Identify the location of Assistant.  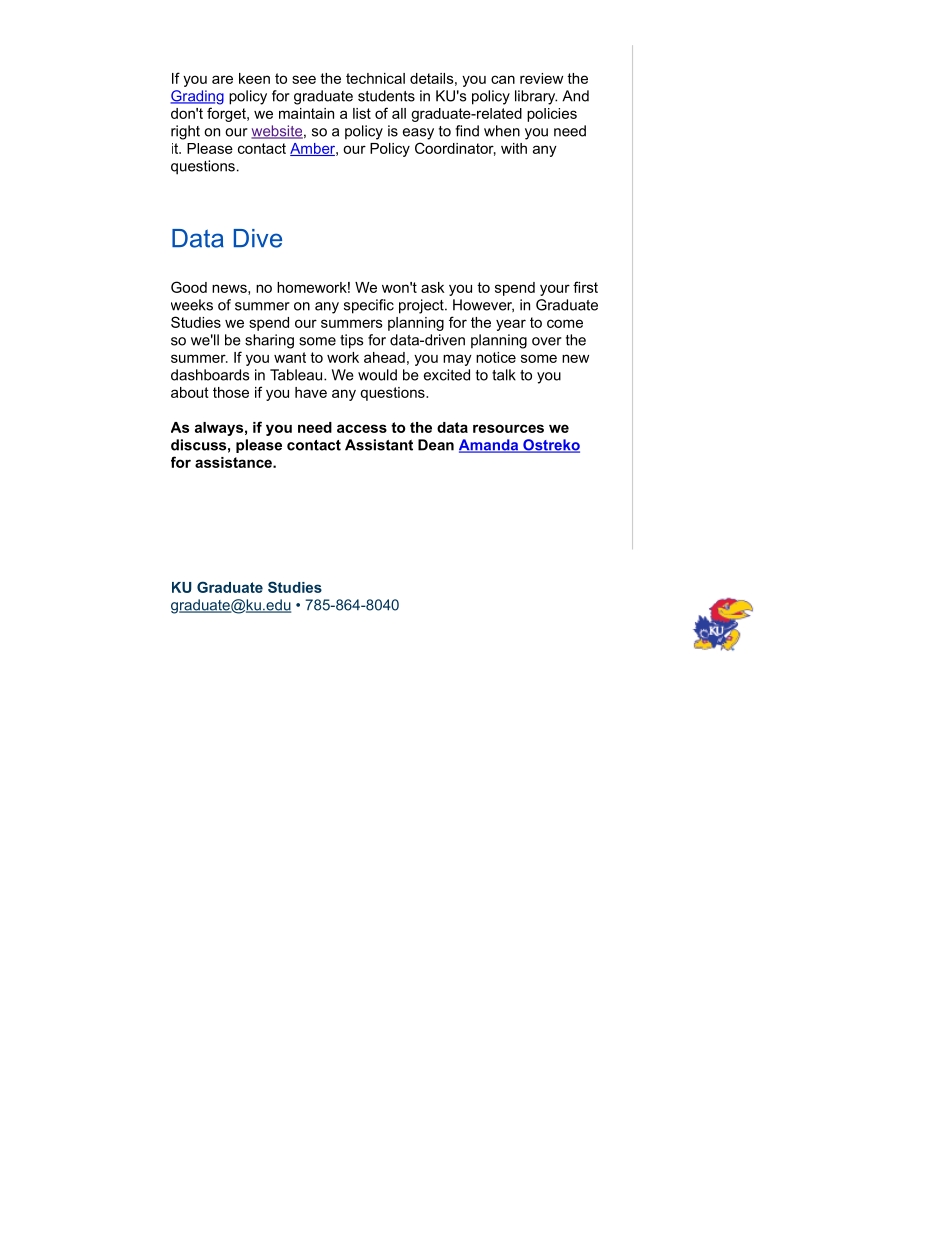
(379, 445).
